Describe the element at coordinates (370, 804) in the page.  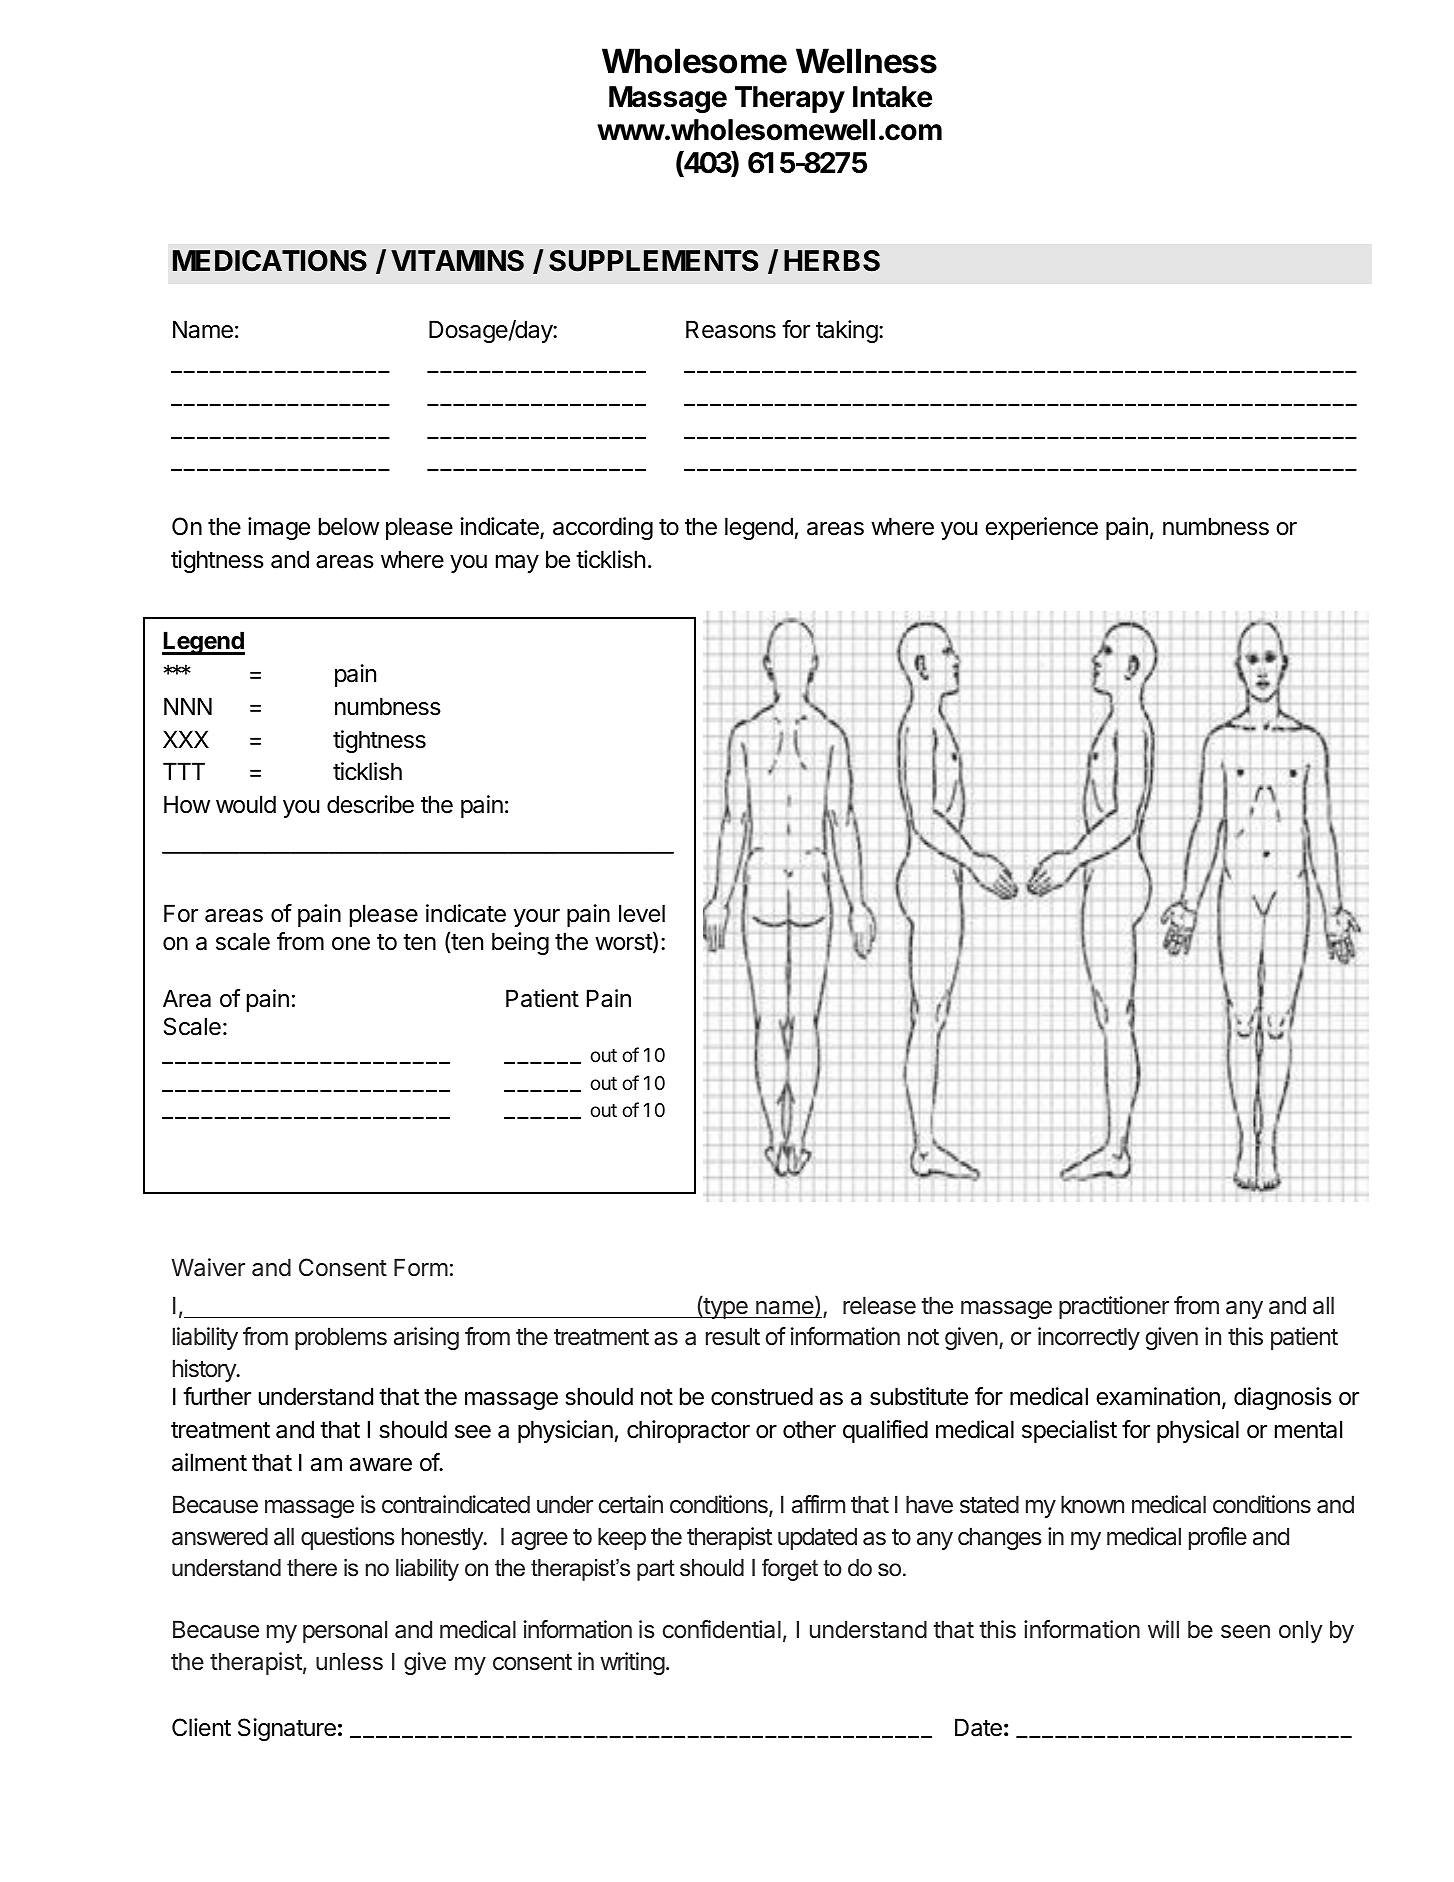
I see `describe` at that location.
